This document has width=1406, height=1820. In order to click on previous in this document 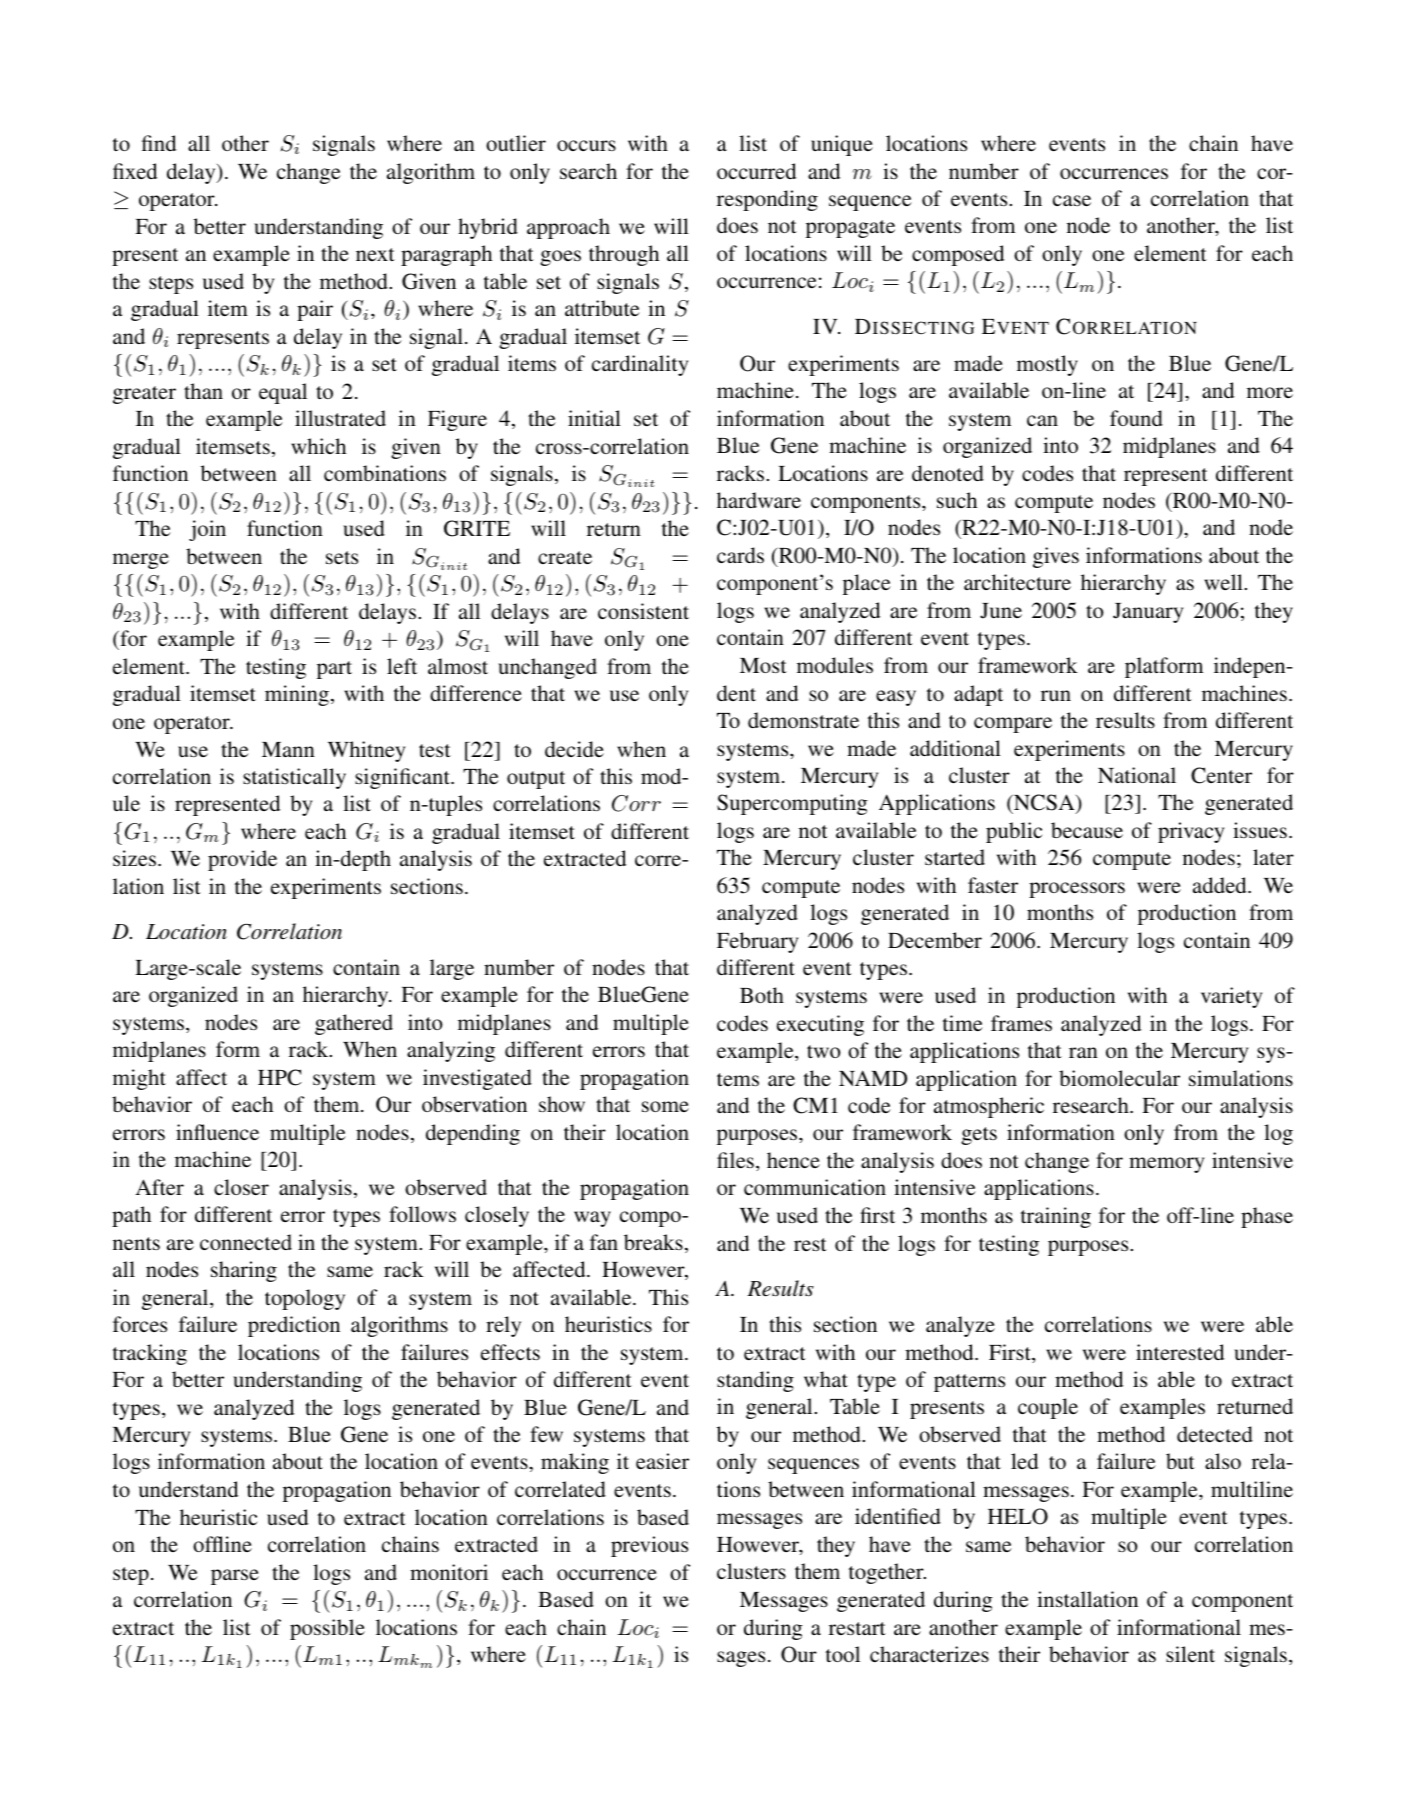, I will do `click(649, 1546)`.
